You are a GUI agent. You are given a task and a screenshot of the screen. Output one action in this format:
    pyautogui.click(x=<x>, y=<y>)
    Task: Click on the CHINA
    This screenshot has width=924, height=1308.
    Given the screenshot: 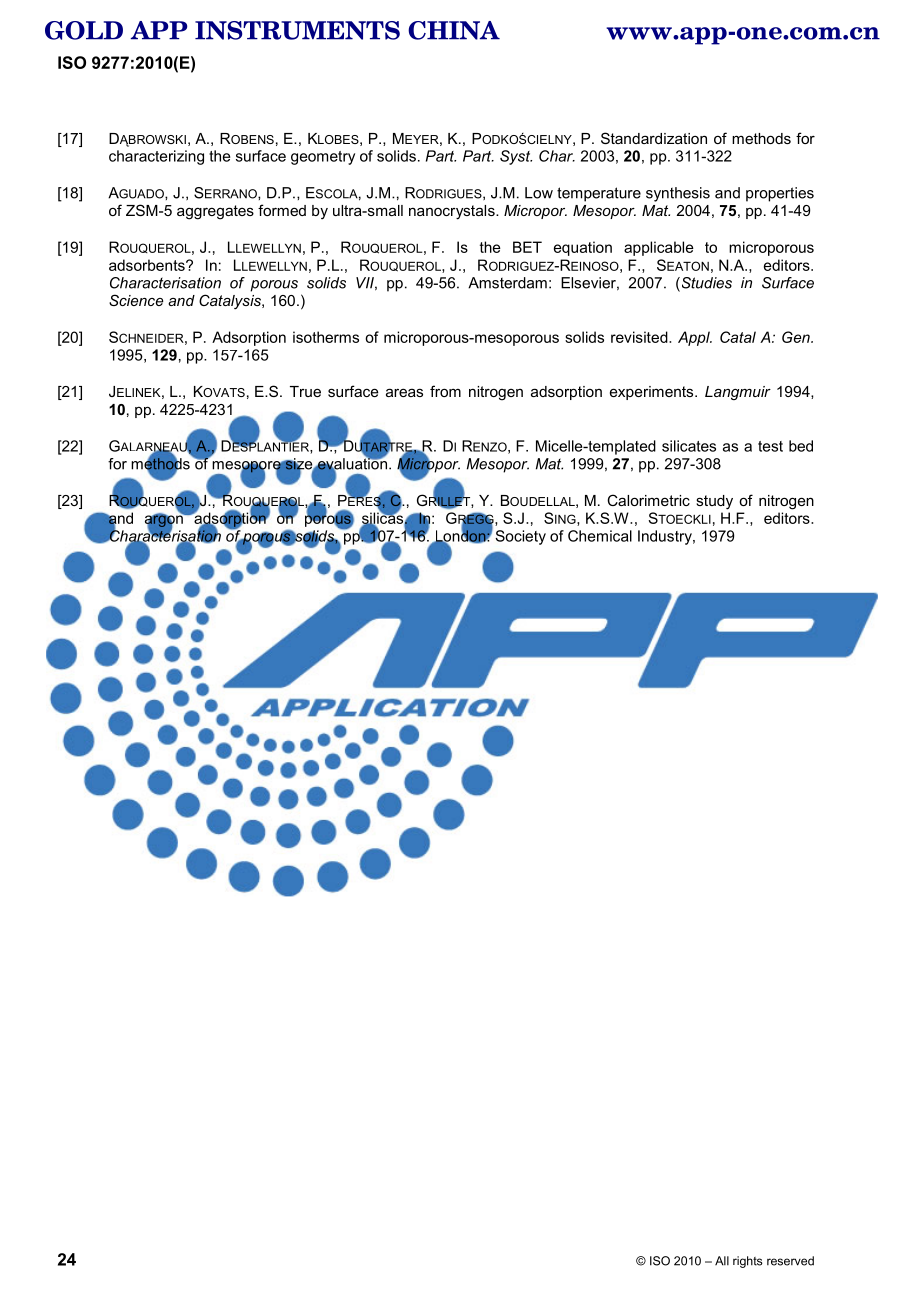 What is the action you would take?
    pyautogui.click(x=454, y=30)
